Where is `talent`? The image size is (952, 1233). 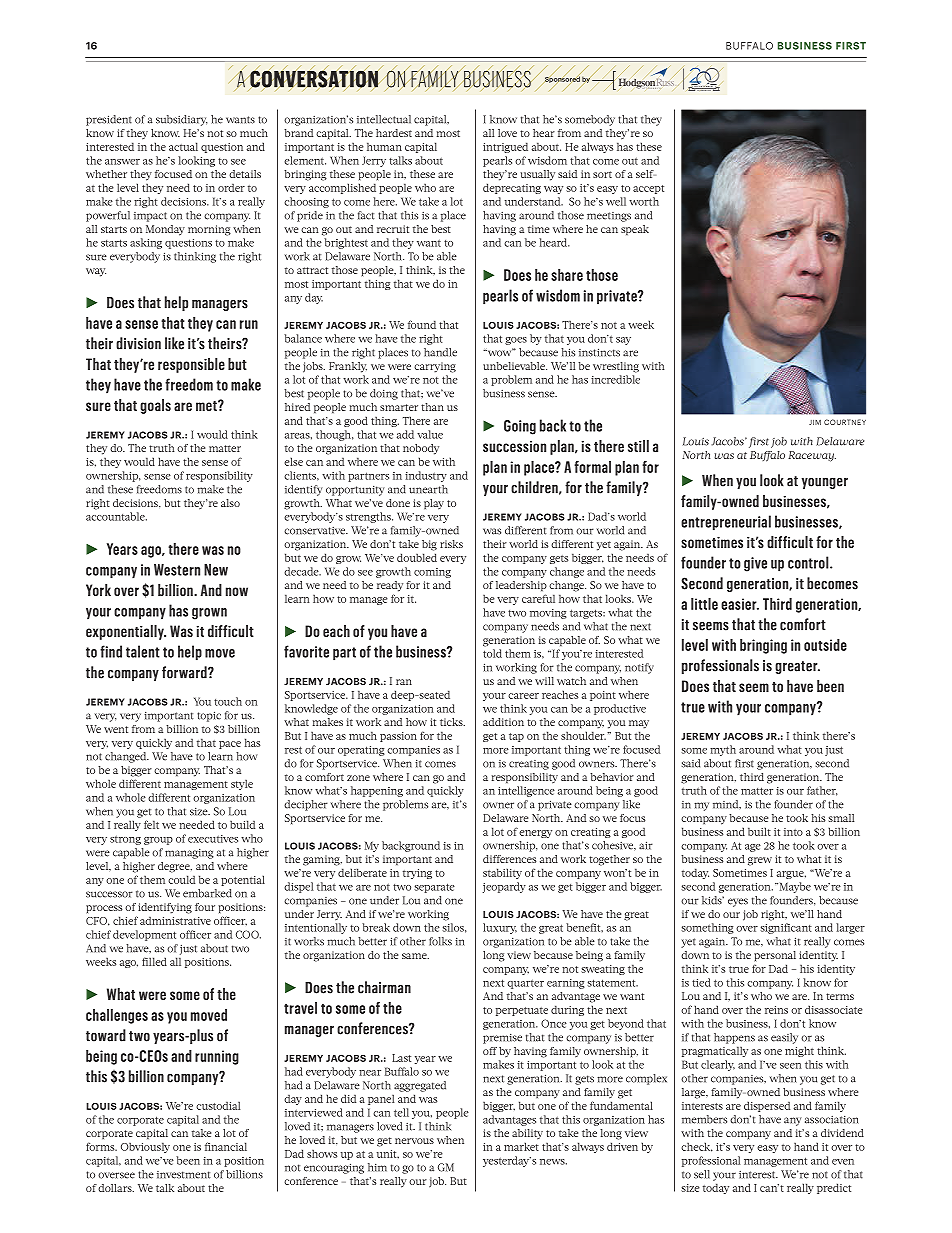
talent is located at coordinates (143, 651).
